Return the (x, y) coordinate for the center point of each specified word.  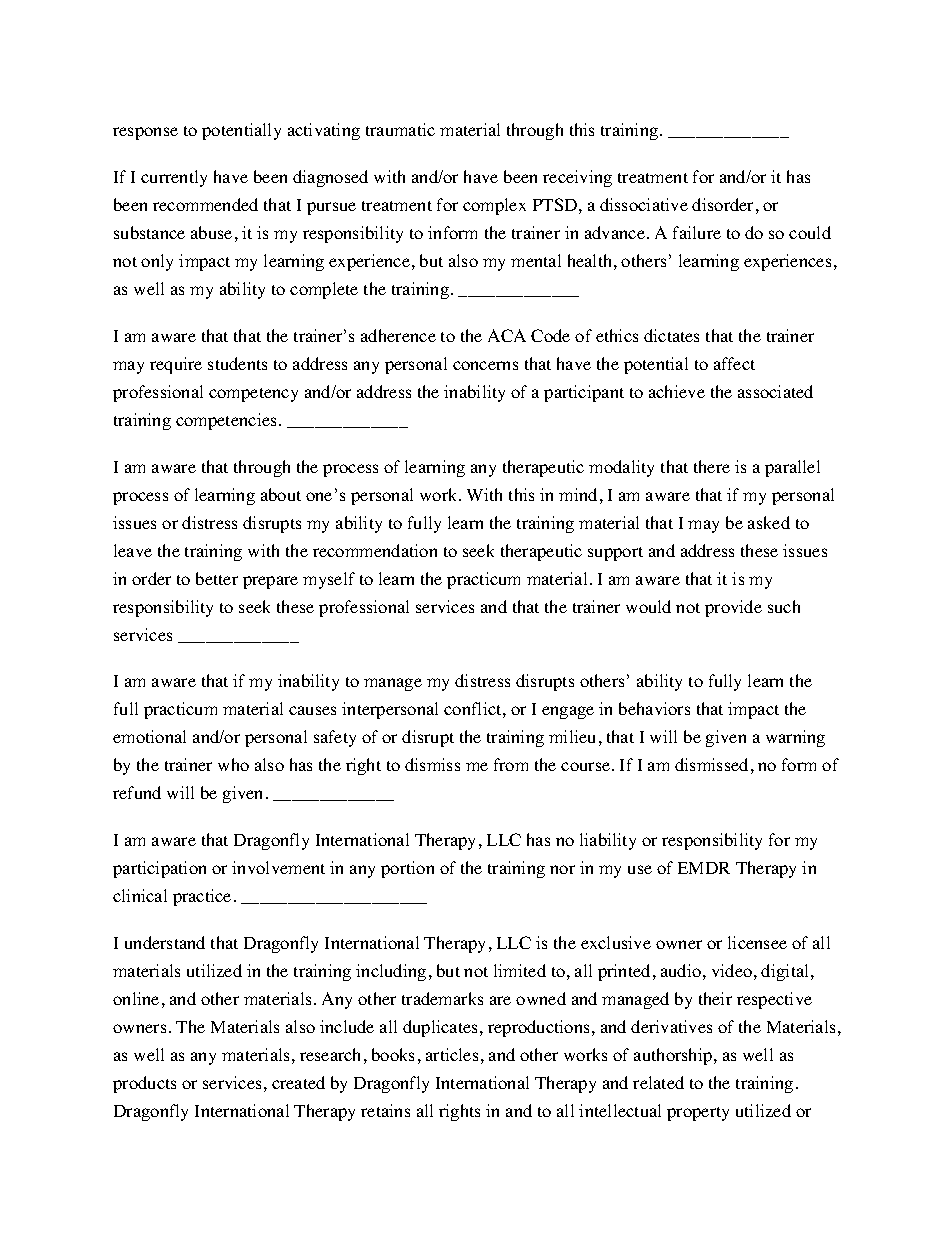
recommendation (375, 550)
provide (733, 608)
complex (494, 206)
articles (452, 1054)
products (144, 1084)
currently (174, 178)
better (217, 578)
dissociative (644, 204)
